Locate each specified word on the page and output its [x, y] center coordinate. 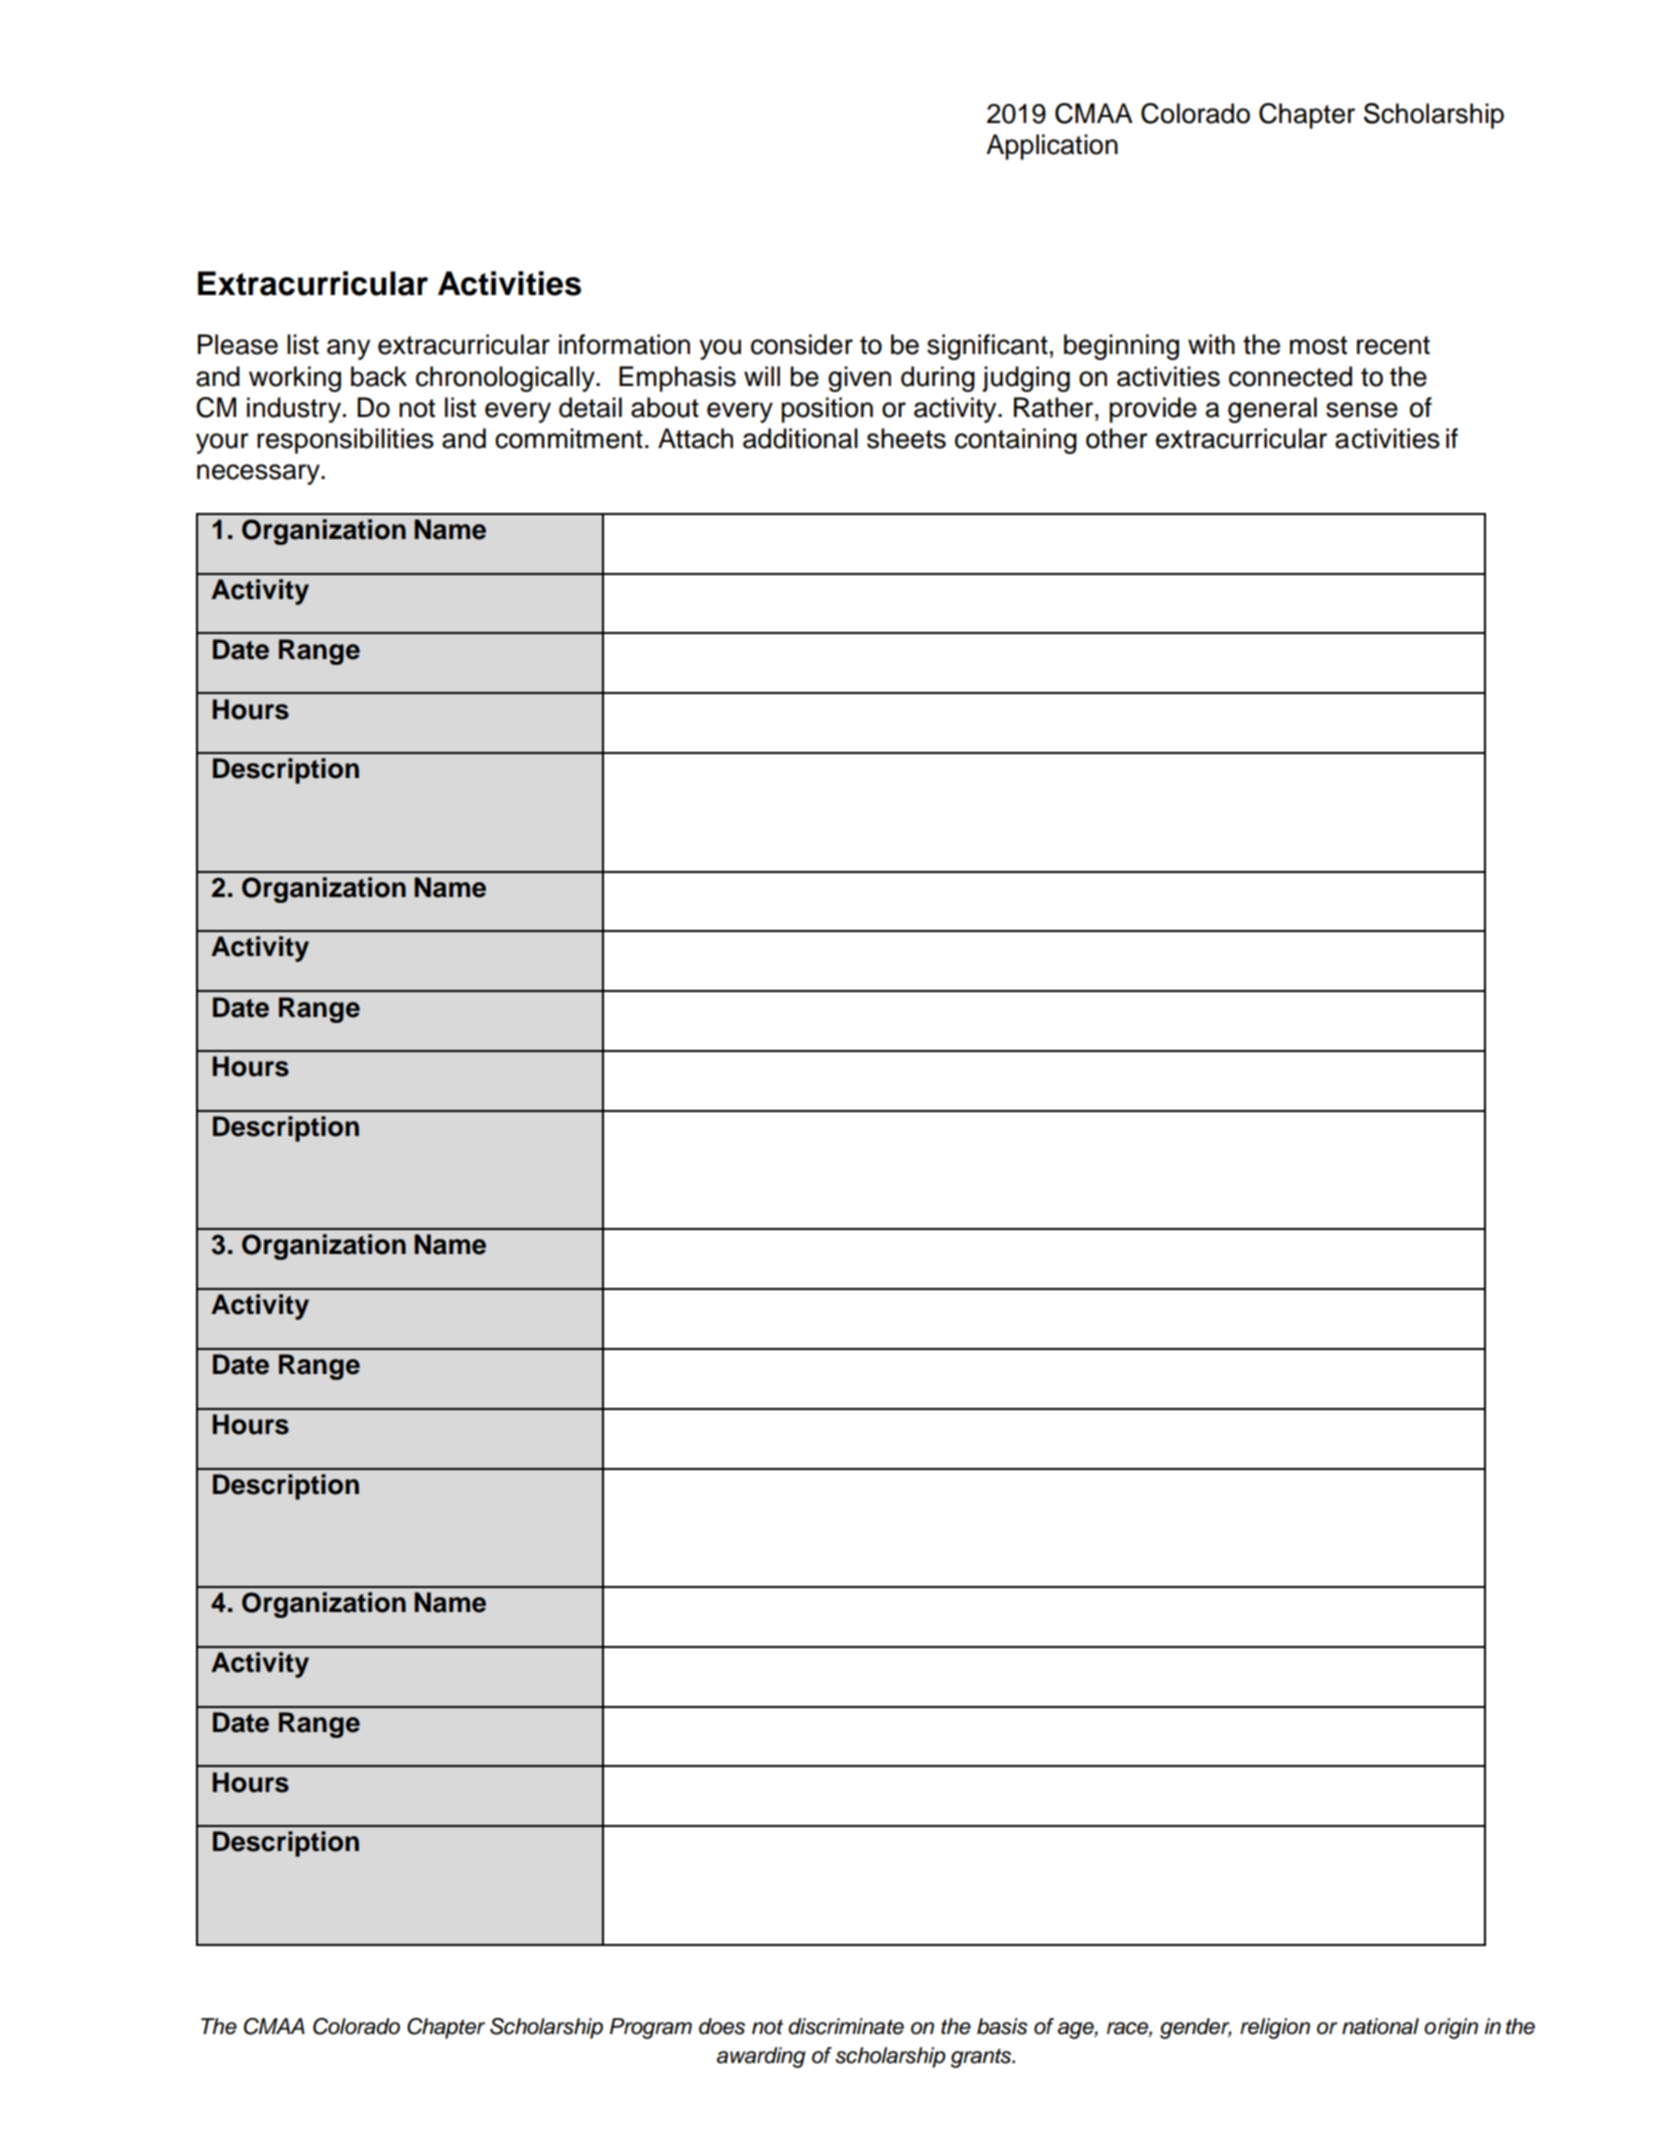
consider [802, 344]
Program [651, 2028]
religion [1275, 2028]
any [348, 349]
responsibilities [345, 441]
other [1117, 438]
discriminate [846, 2026]
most [1318, 345]
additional [800, 438]
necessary [259, 474]
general [1272, 410]
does [722, 2026]
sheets [906, 438]
